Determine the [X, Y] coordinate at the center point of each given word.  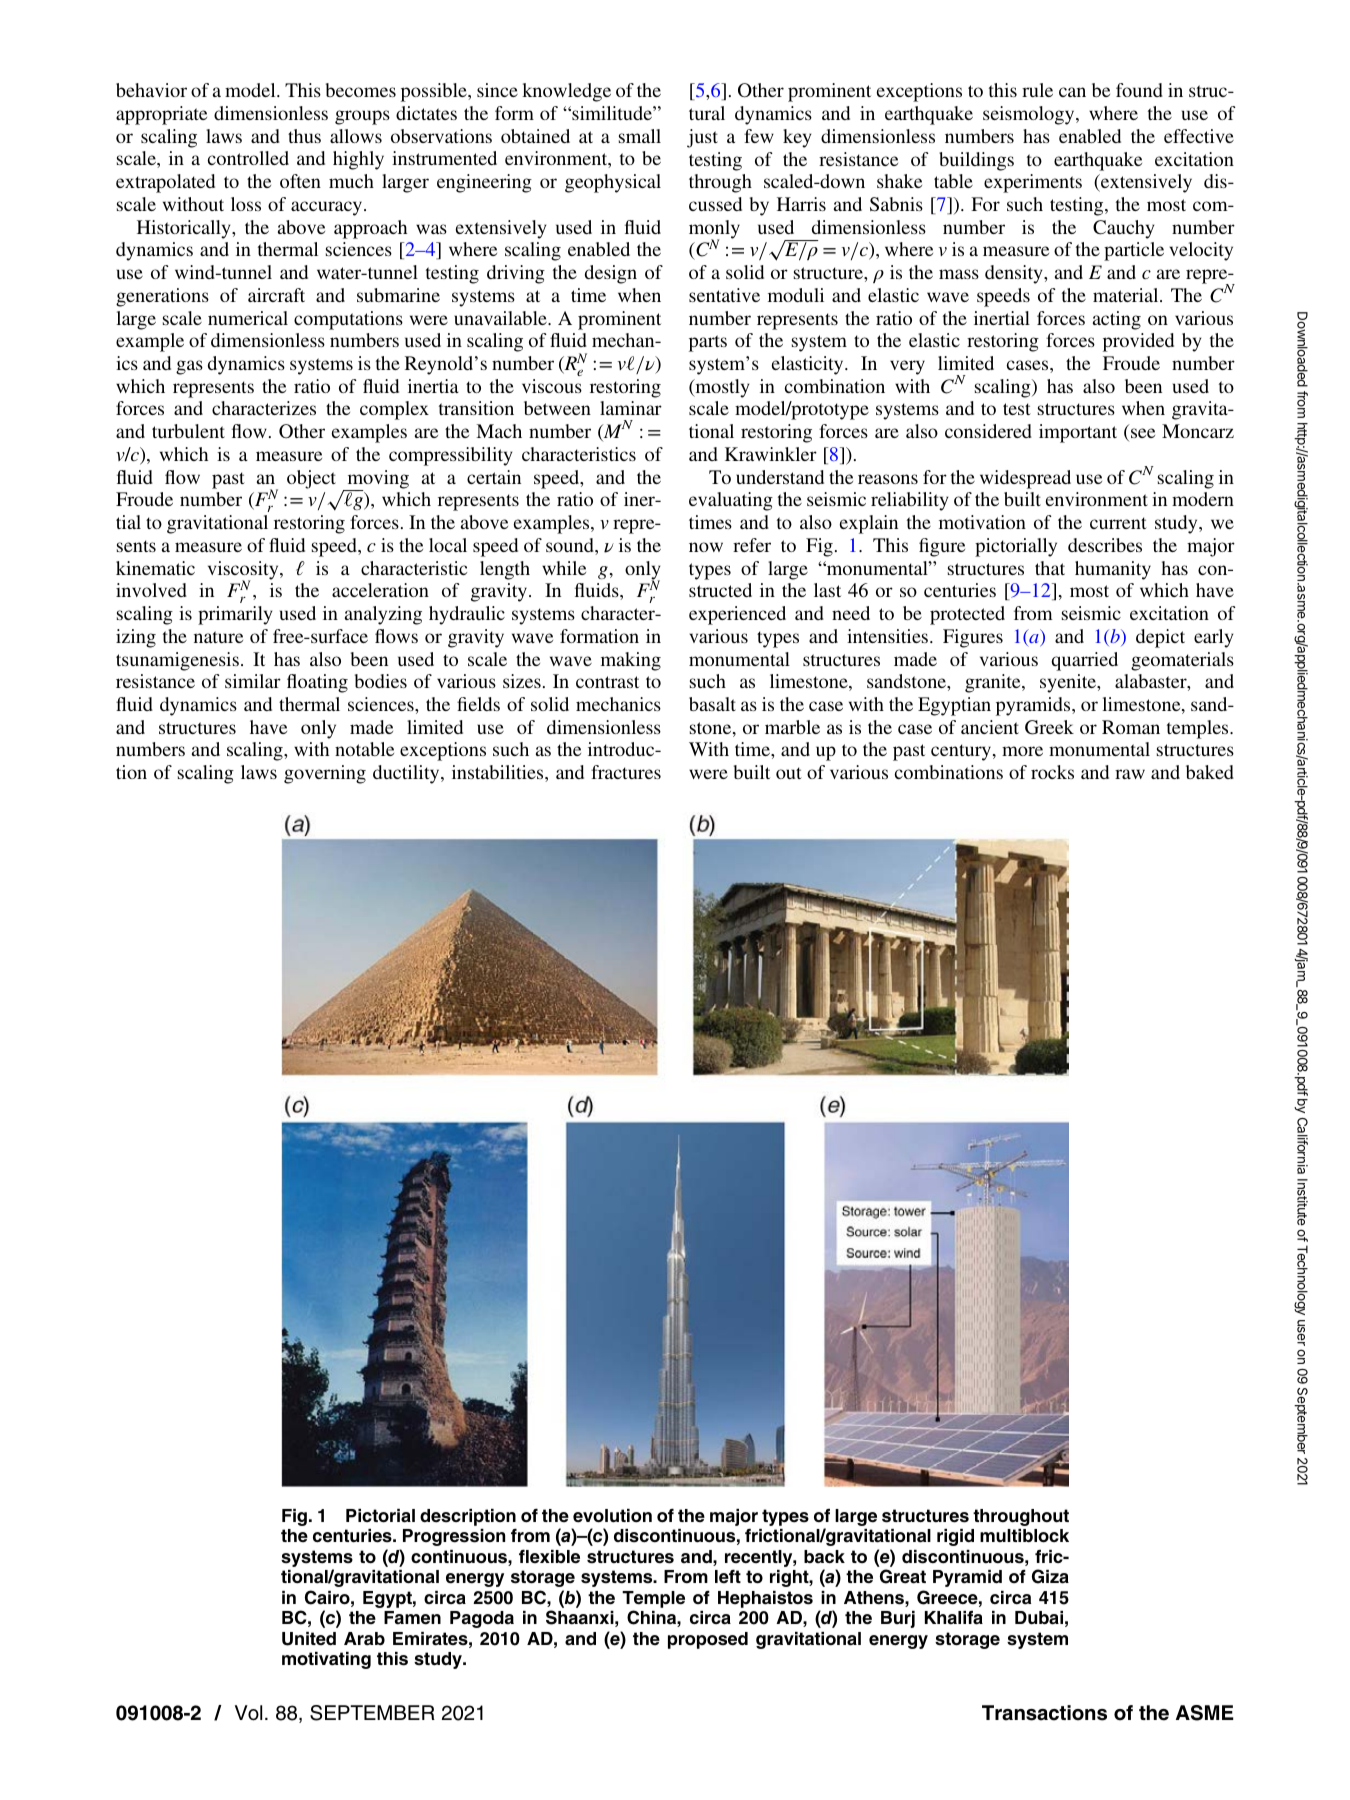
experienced [737, 615]
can [1072, 92]
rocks [1052, 772]
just [702, 138]
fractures [626, 772]
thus [304, 136]
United [309, 1639]
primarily [235, 615]
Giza [1050, 1576]
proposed [708, 1640]
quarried [1084, 661]
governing [325, 774]
